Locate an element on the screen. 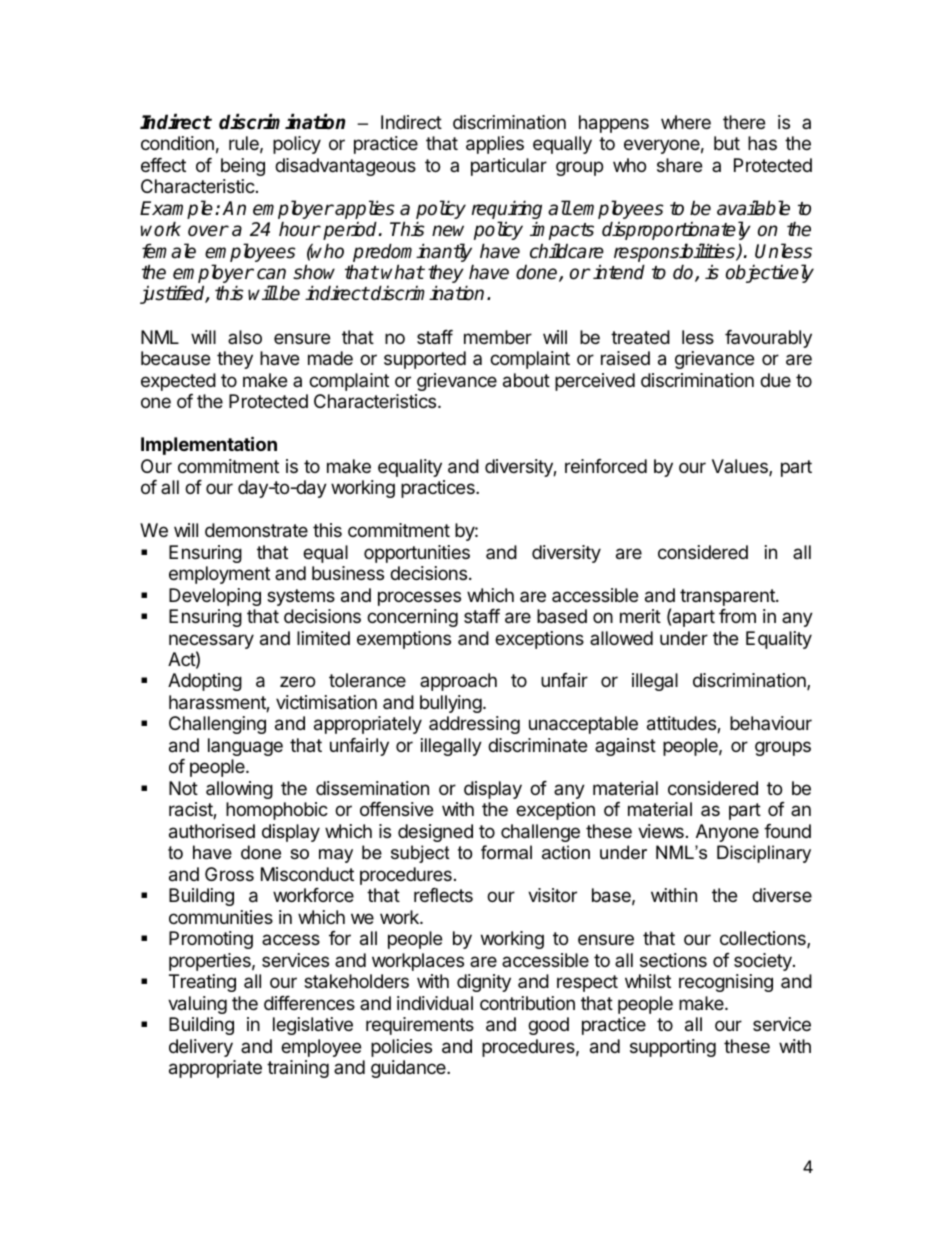 The height and width of the screenshot is (1233, 952). Values is located at coordinates (741, 467).
